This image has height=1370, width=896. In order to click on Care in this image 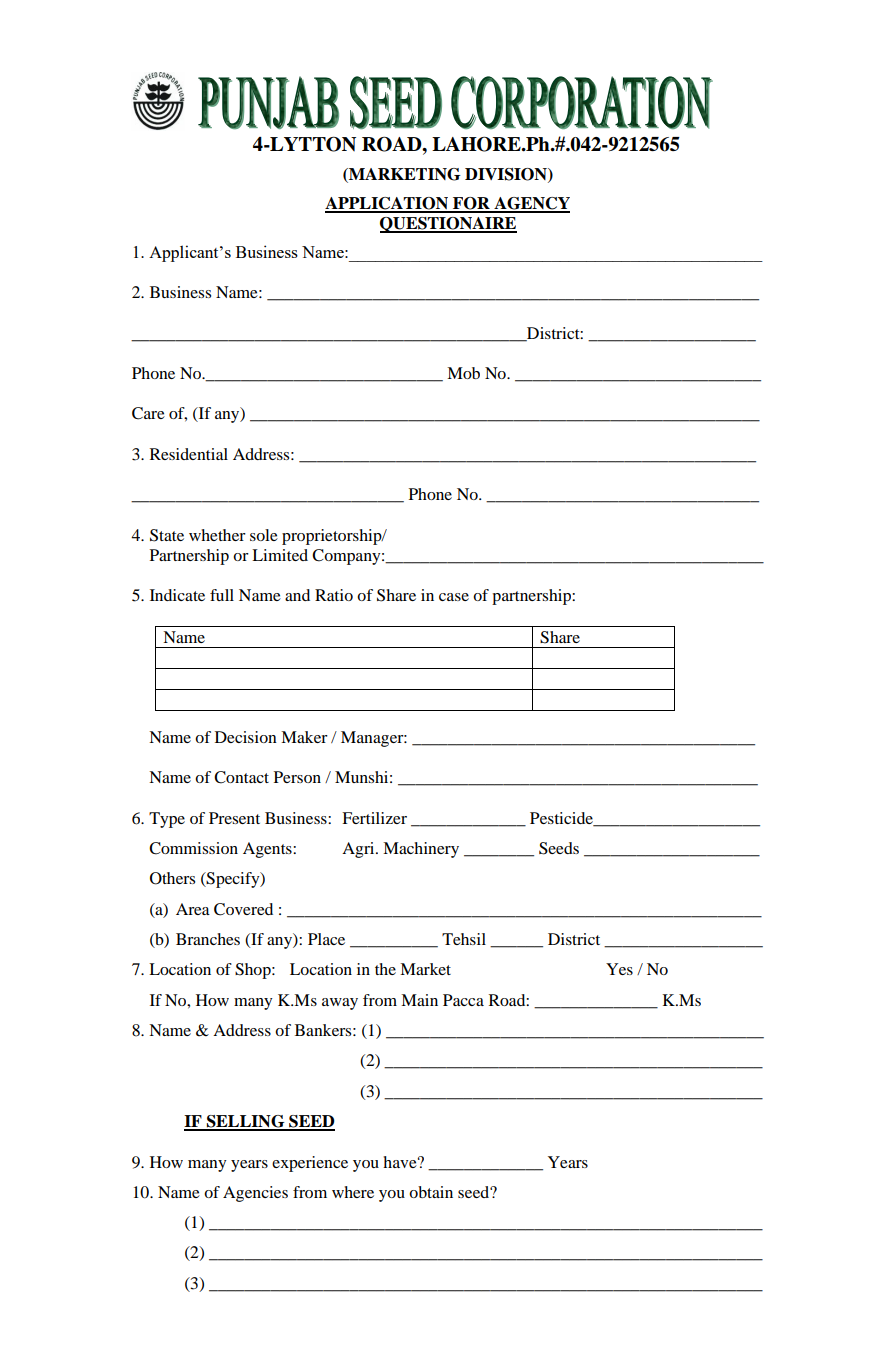, I will do `click(148, 413)`.
